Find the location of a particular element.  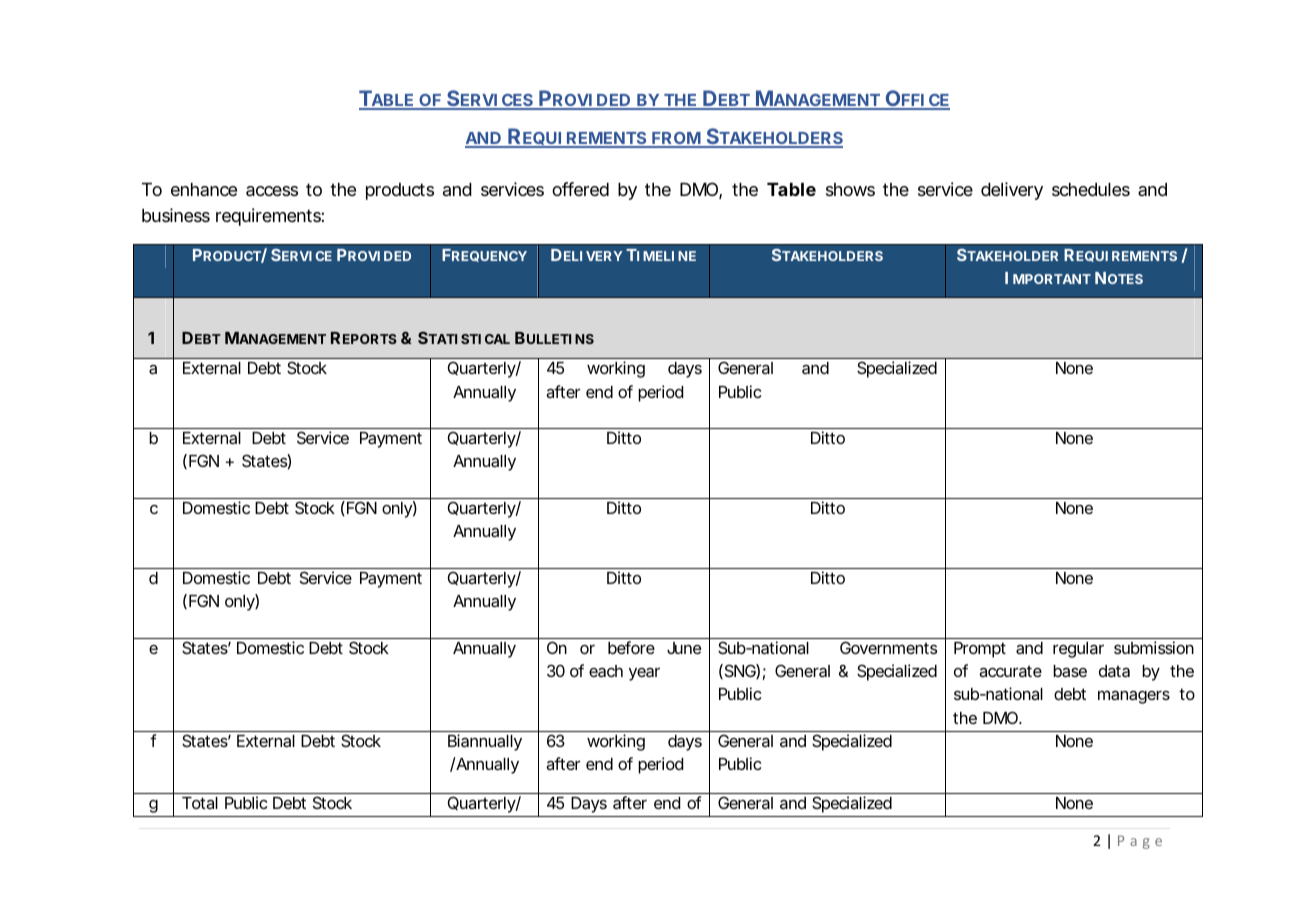

before is located at coordinates (631, 647).
